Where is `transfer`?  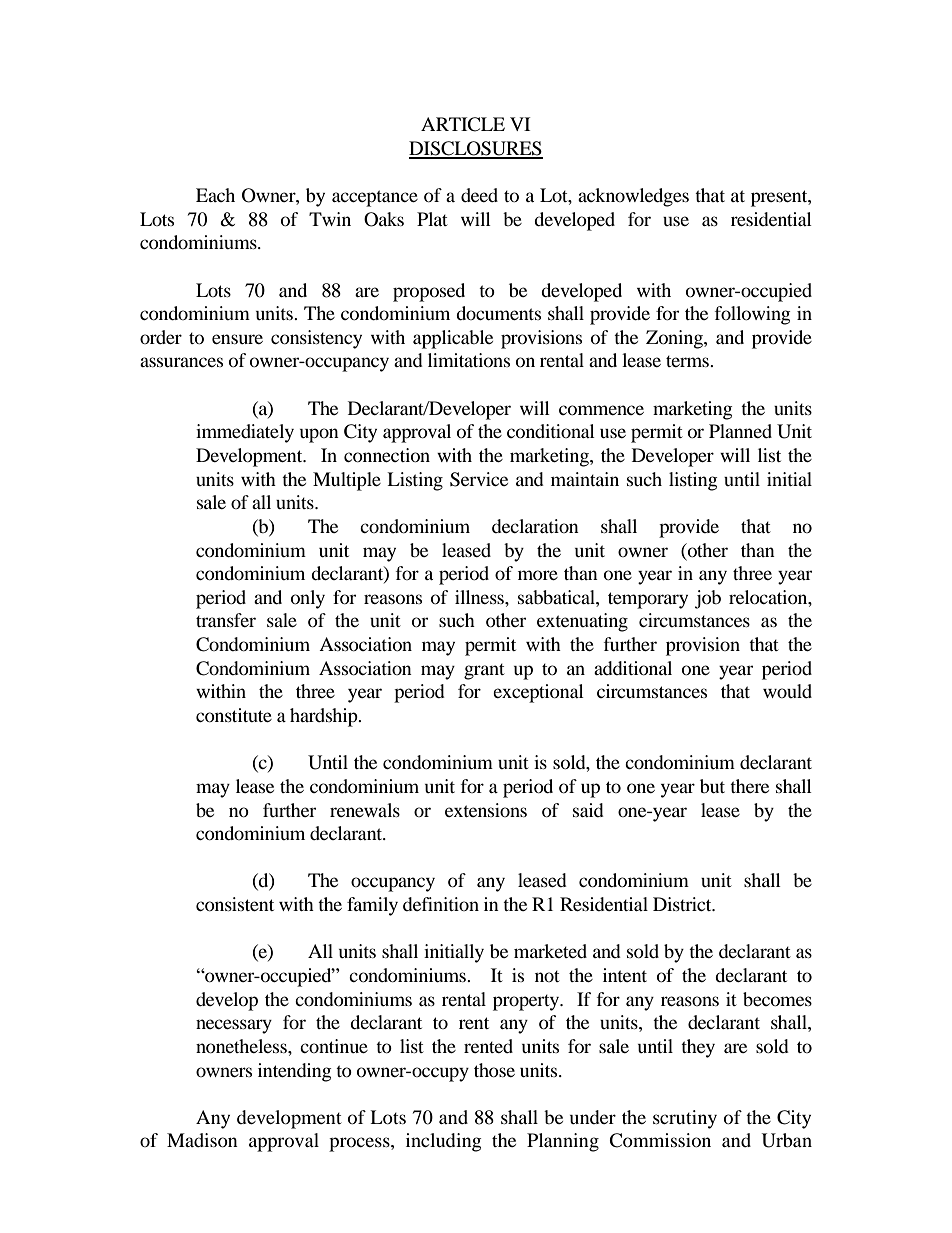 transfer is located at coordinates (226, 620).
